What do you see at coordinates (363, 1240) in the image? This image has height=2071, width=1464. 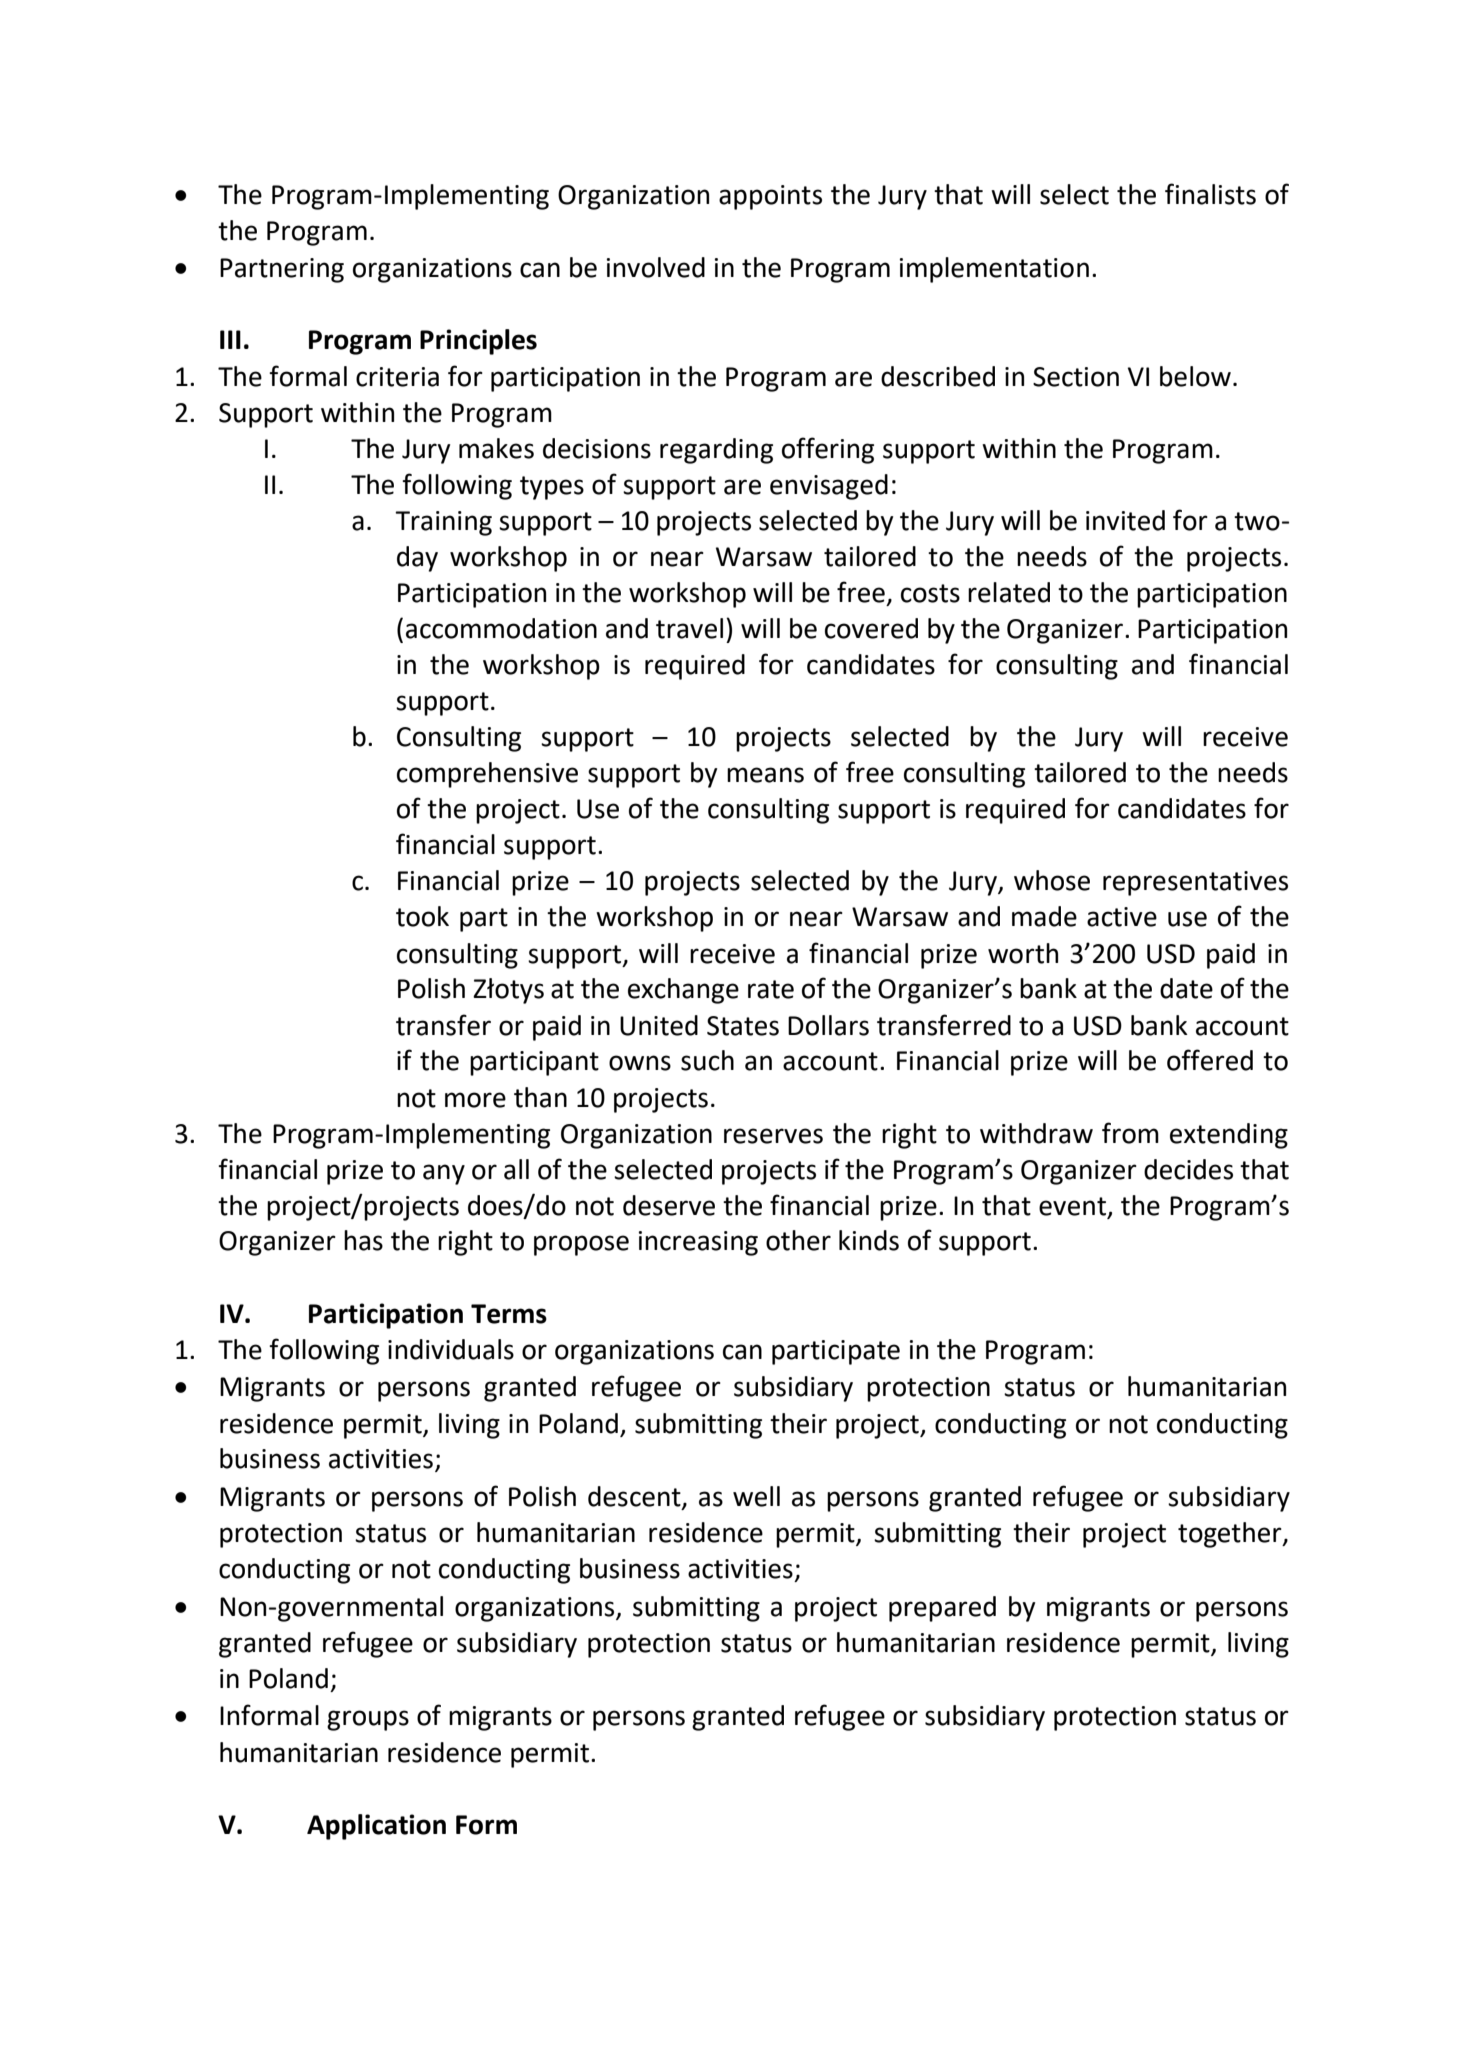 I see `has` at bounding box center [363, 1240].
